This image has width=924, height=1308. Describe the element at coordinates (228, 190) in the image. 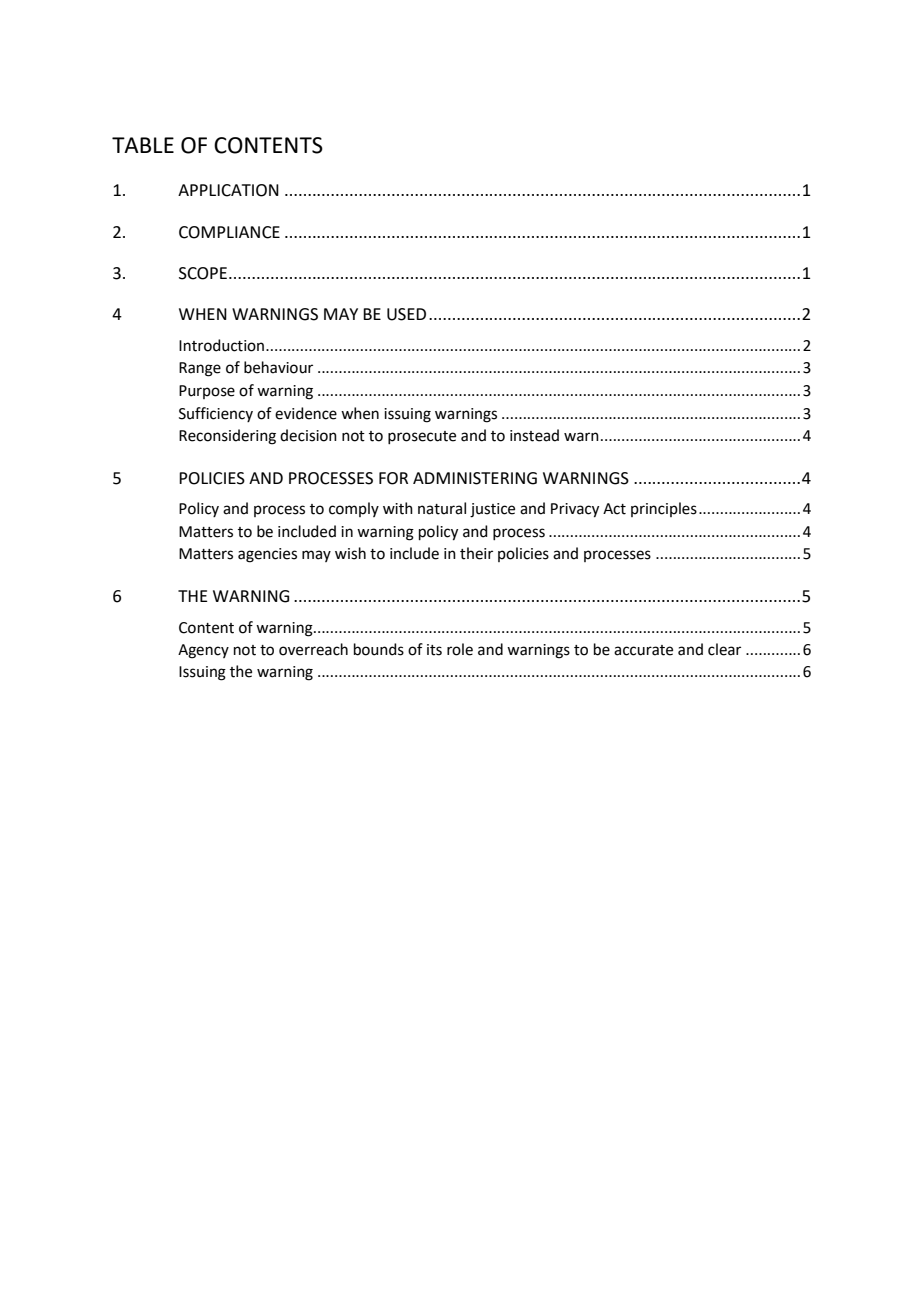

I see `APPLICATION` at that location.
